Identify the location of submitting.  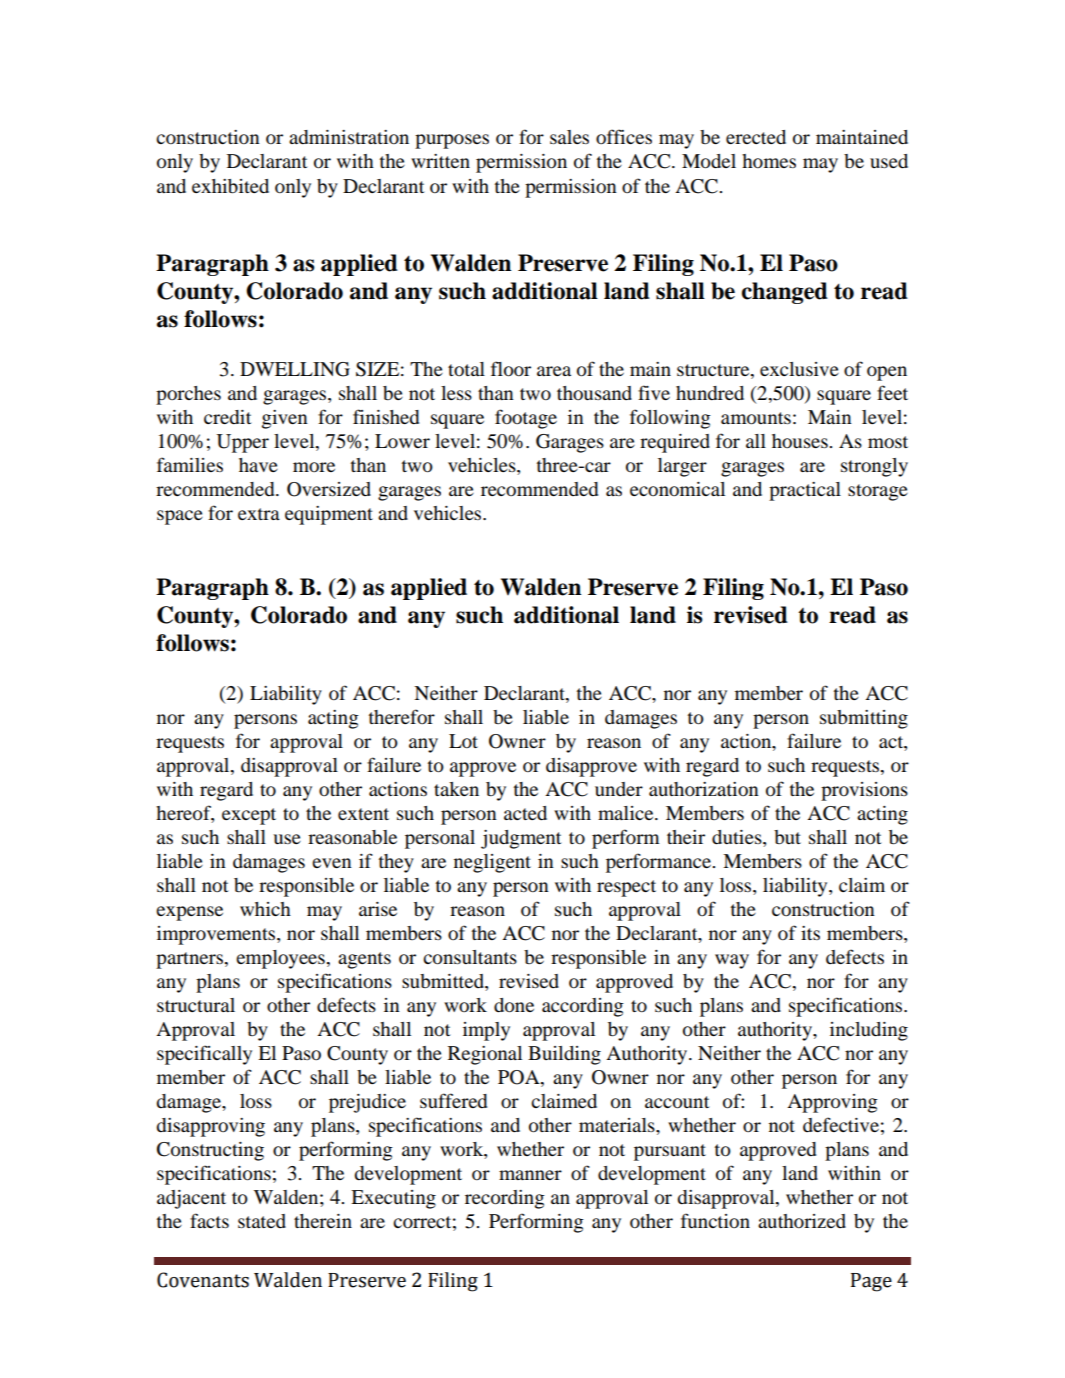
(864, 719).
